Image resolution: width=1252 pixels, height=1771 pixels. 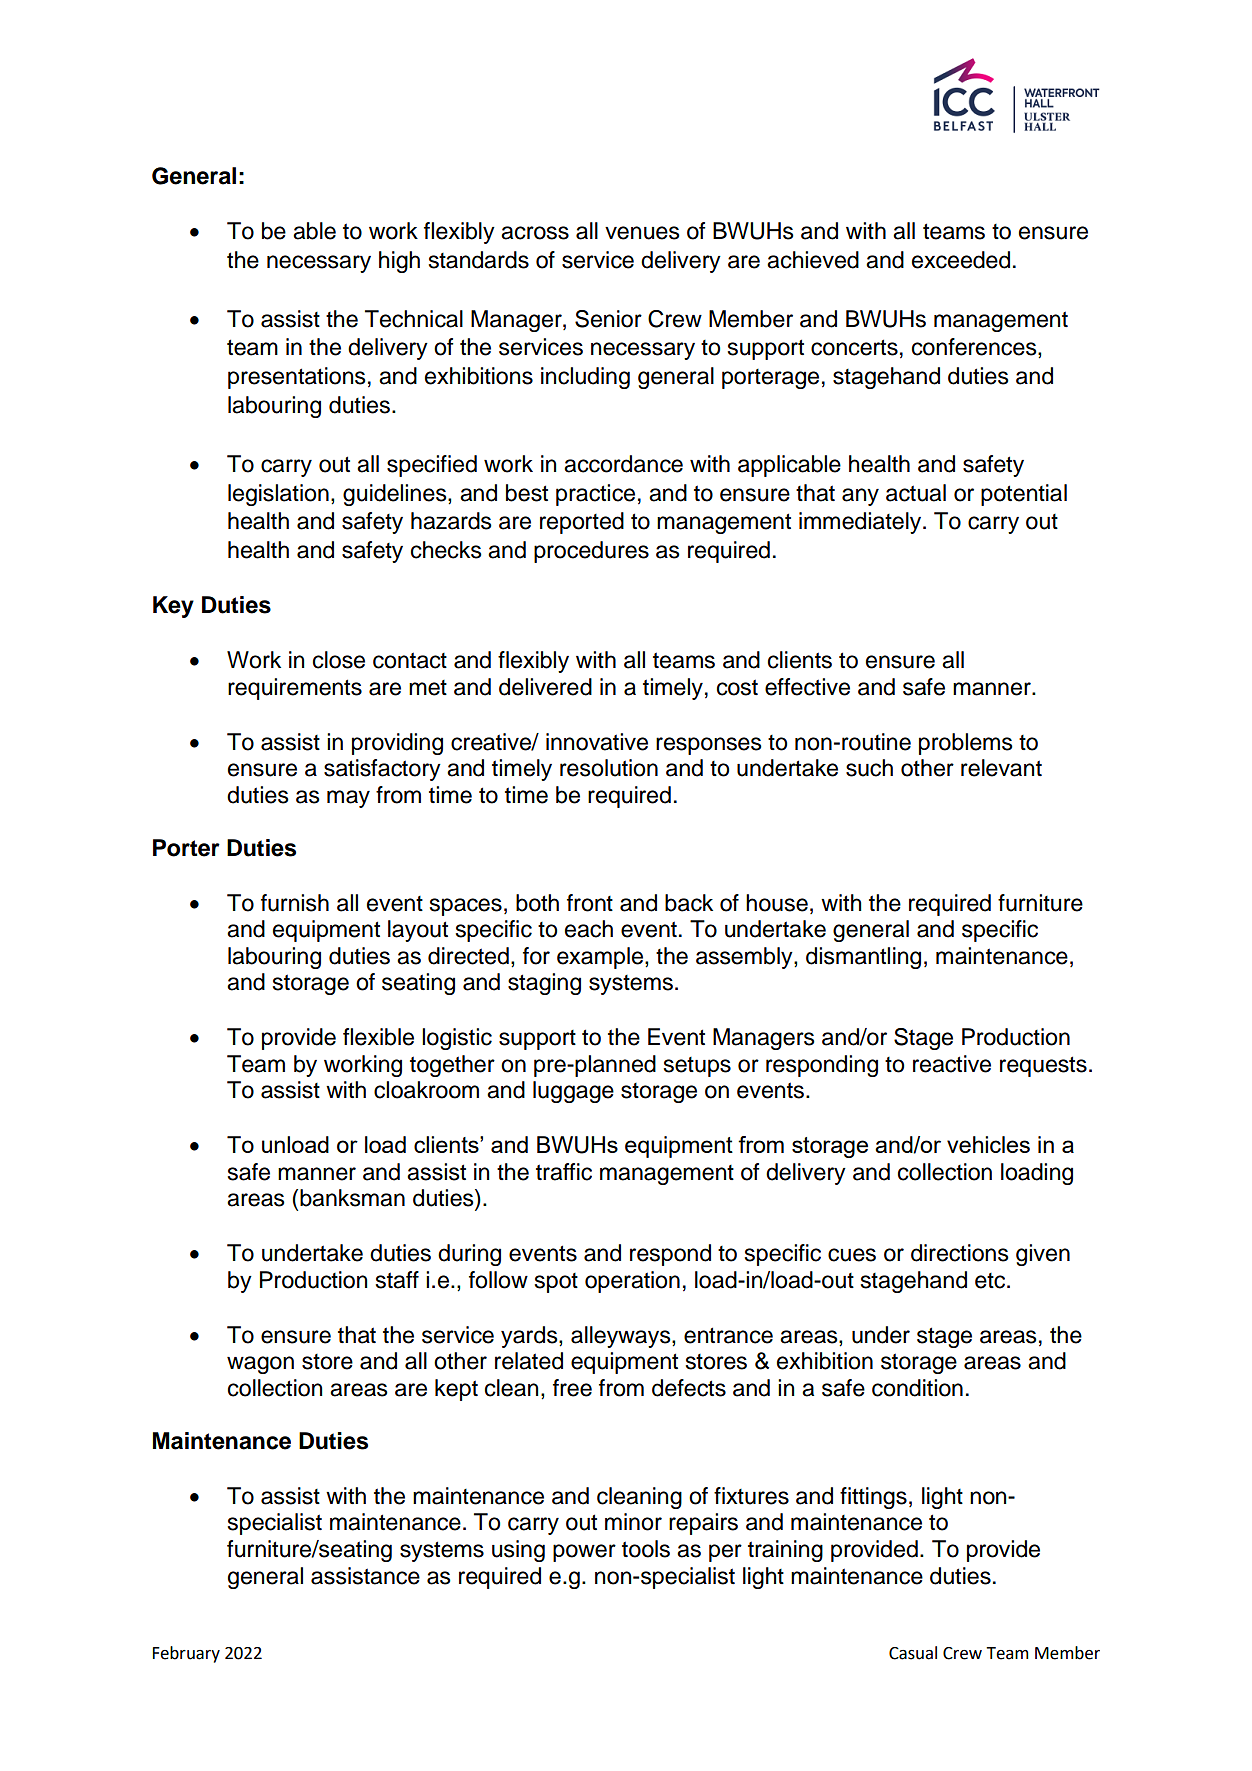 I want to click on Casual, so click(x=913, y=1653).
